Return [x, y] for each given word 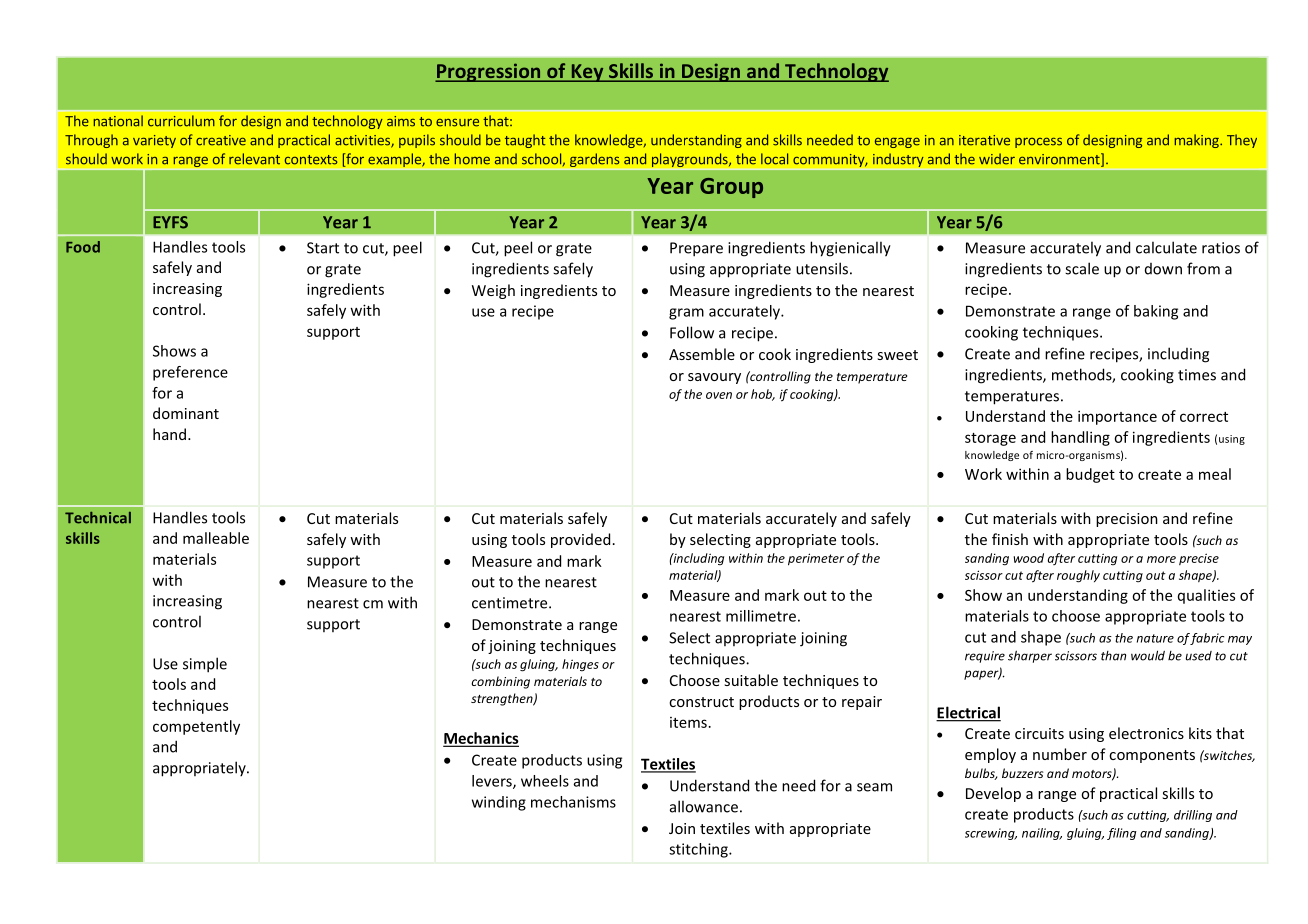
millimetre [761, 616]
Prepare [696, 249]
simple [205, 665]
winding [499, 803]
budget [1090, 475]
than [1113, 656]
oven [719, 395]
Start [323, 248]
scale [1082, 268]
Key [587, 73]
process [1038, 142]
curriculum [181, 121]
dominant [186, 413]
